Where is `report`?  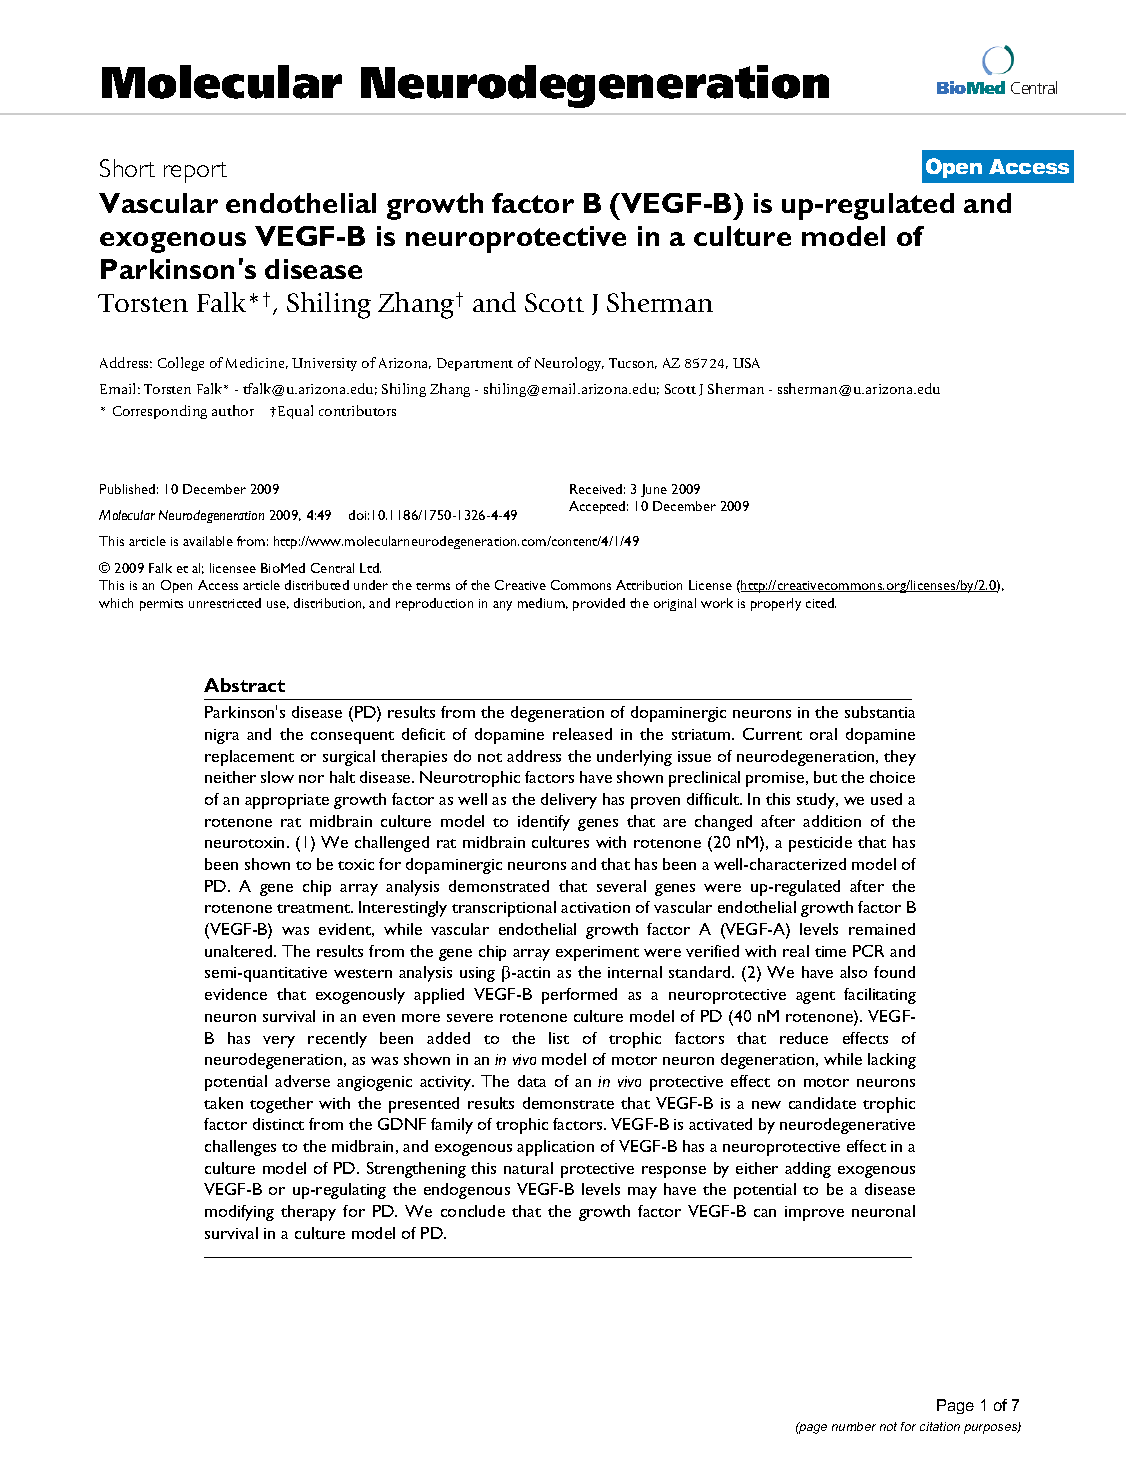
report is located at coordinates (195, 172).
